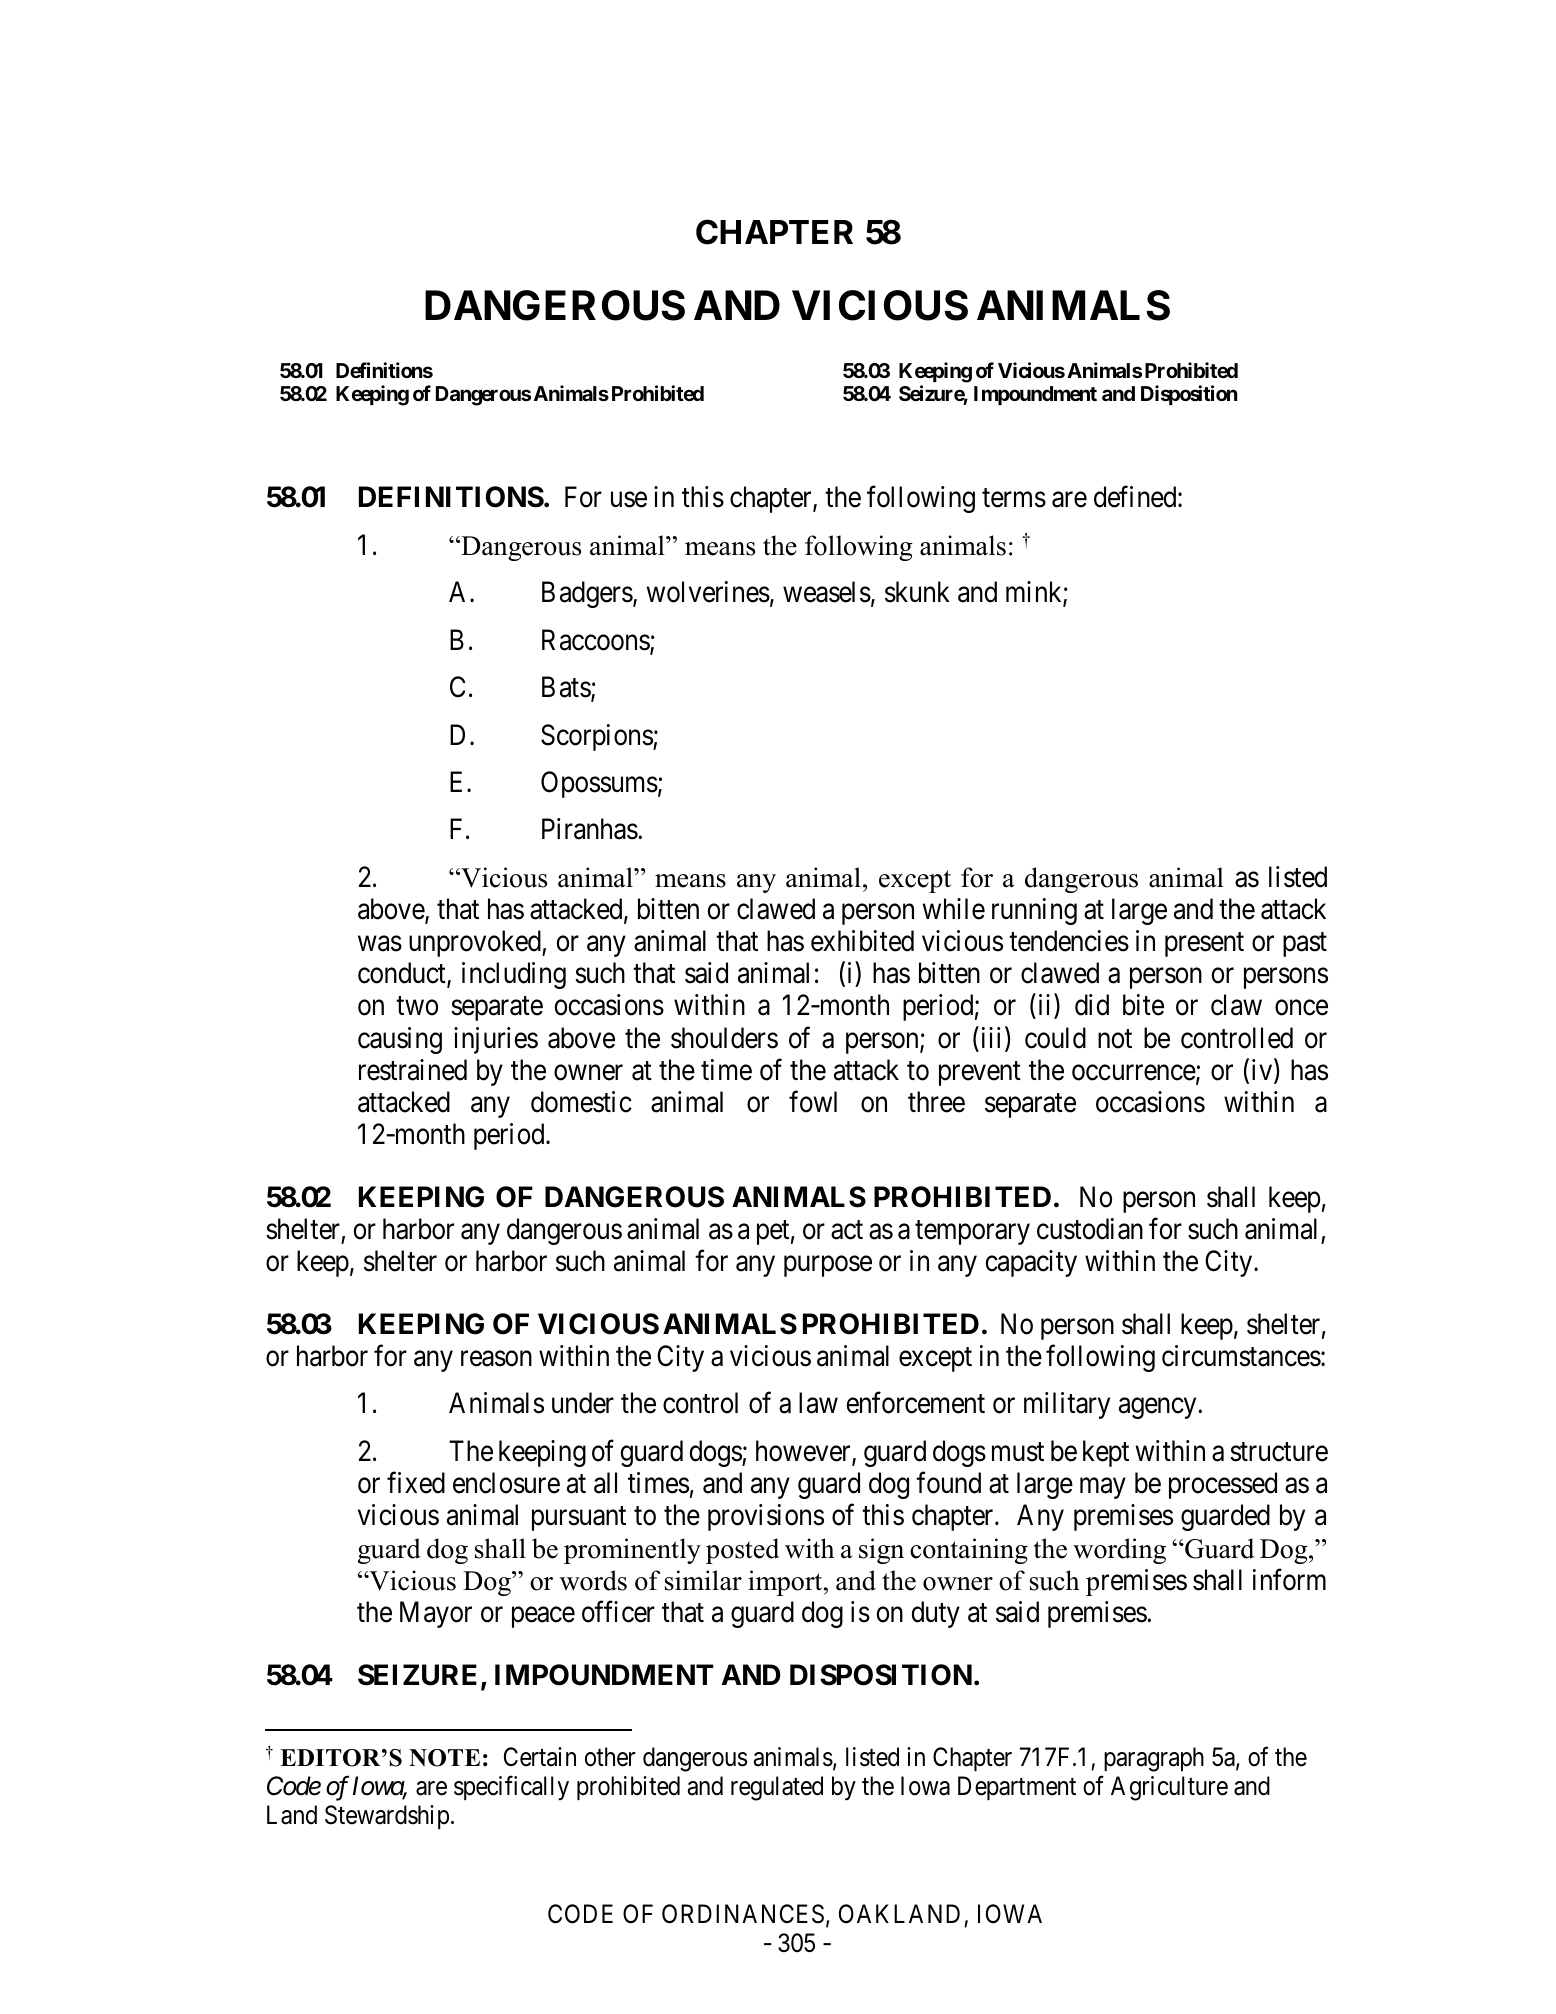 The image size is (1556, 2014). Describe the element at coordinates (629, 500) in the screenshot. I see `use` at that location.
